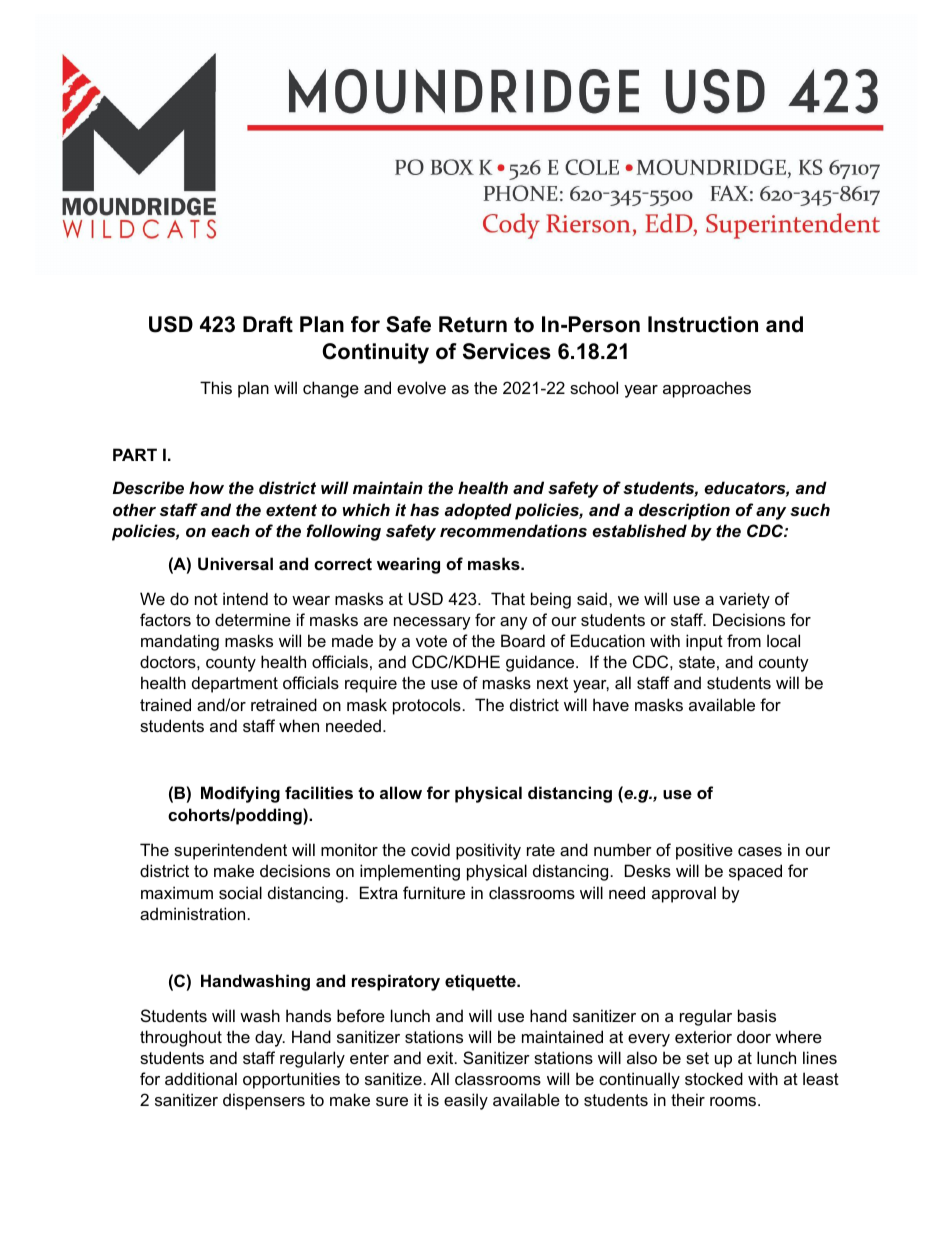 This document has height=1233, width=952. What do you see at coordinates (201, 1078) in the document?
I see `additional` at bounding box center [201, 1078].
